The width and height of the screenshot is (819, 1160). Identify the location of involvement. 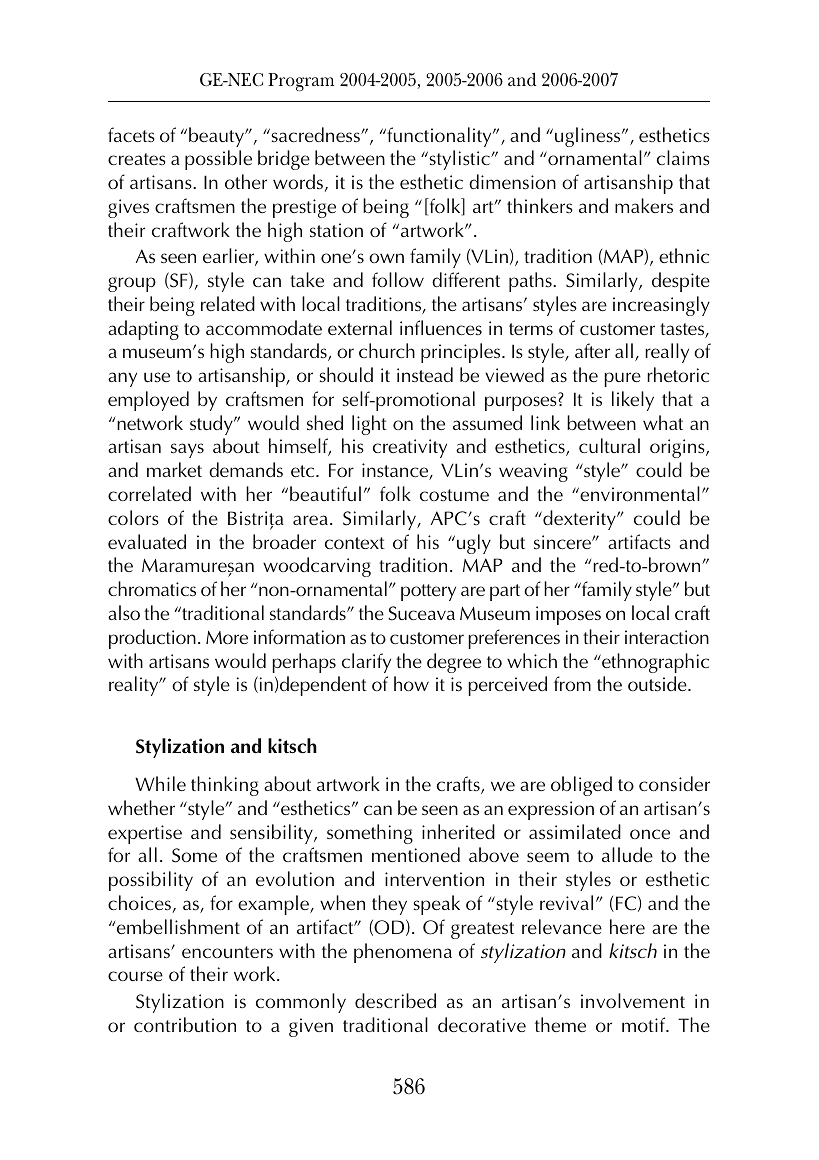
(633, 1000).
